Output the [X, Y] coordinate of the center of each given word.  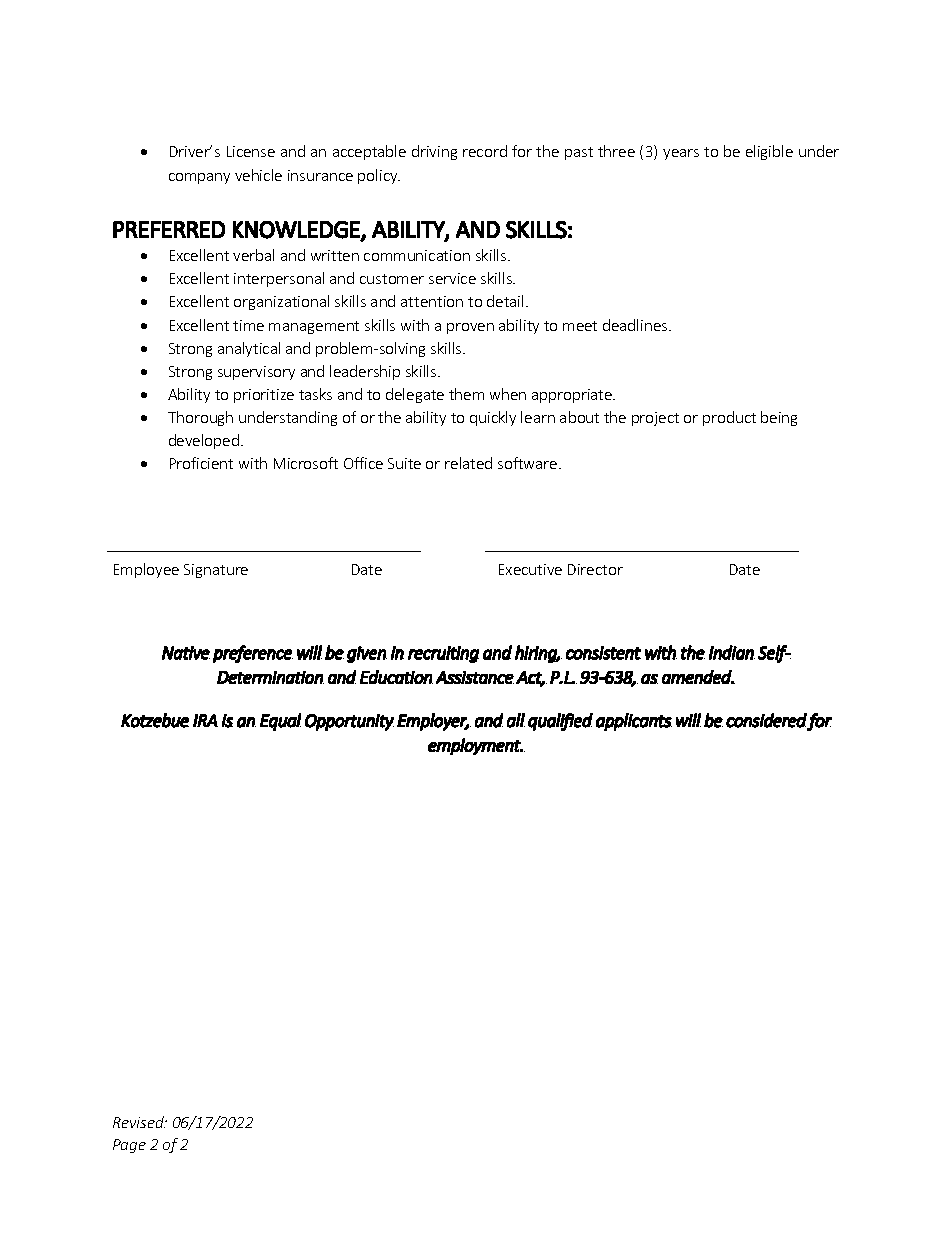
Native [186, 653]
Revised [139, 1122]
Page [129, 1146]
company [199, 178]
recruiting [443, 654]
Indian [732, 652]
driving [434, 152]
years [681, 154]
